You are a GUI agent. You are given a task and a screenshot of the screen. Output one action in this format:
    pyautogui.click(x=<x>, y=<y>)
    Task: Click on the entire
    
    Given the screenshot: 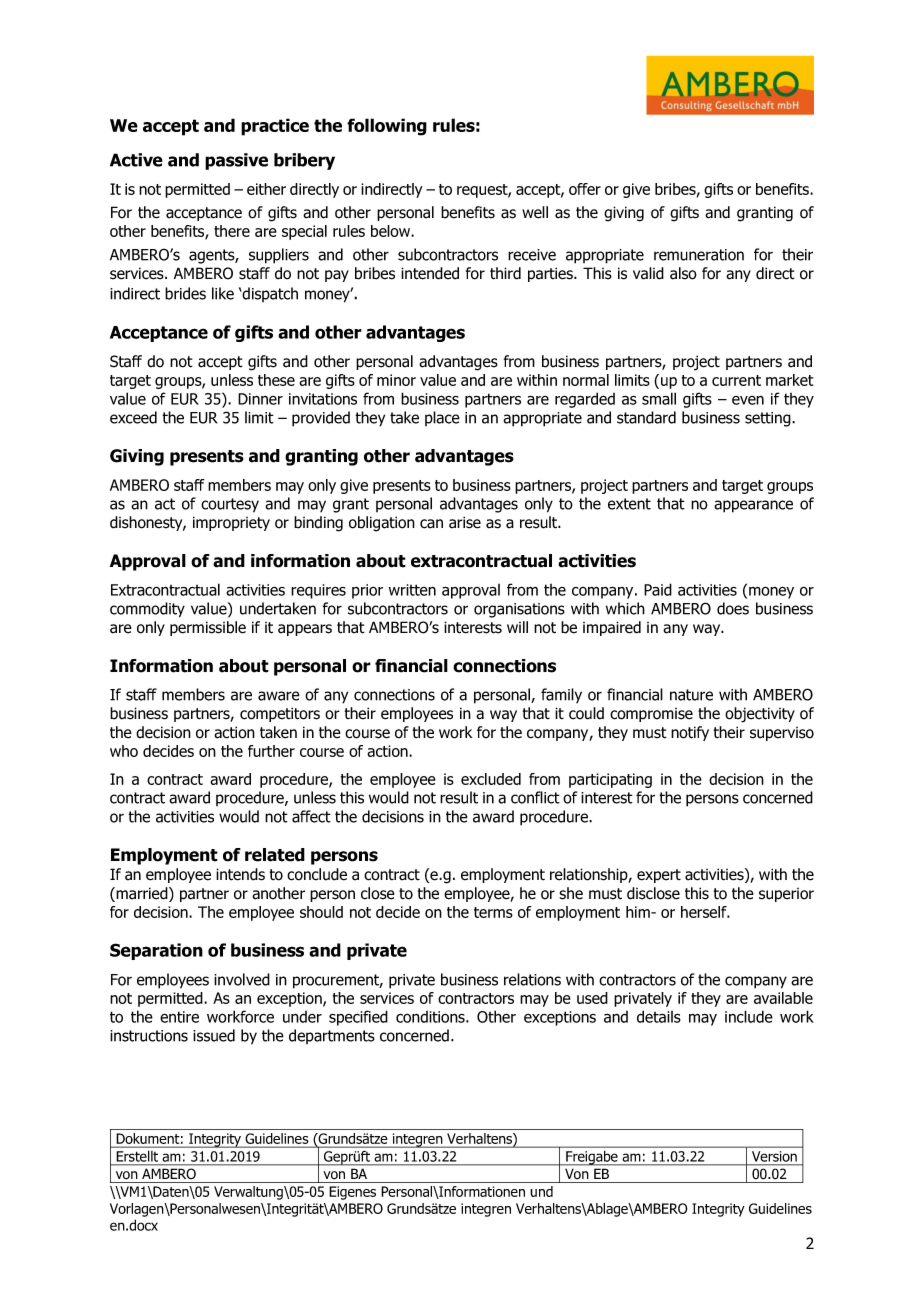 What is the action you would take?
    pyautogui.click(x=179, y=1017)
